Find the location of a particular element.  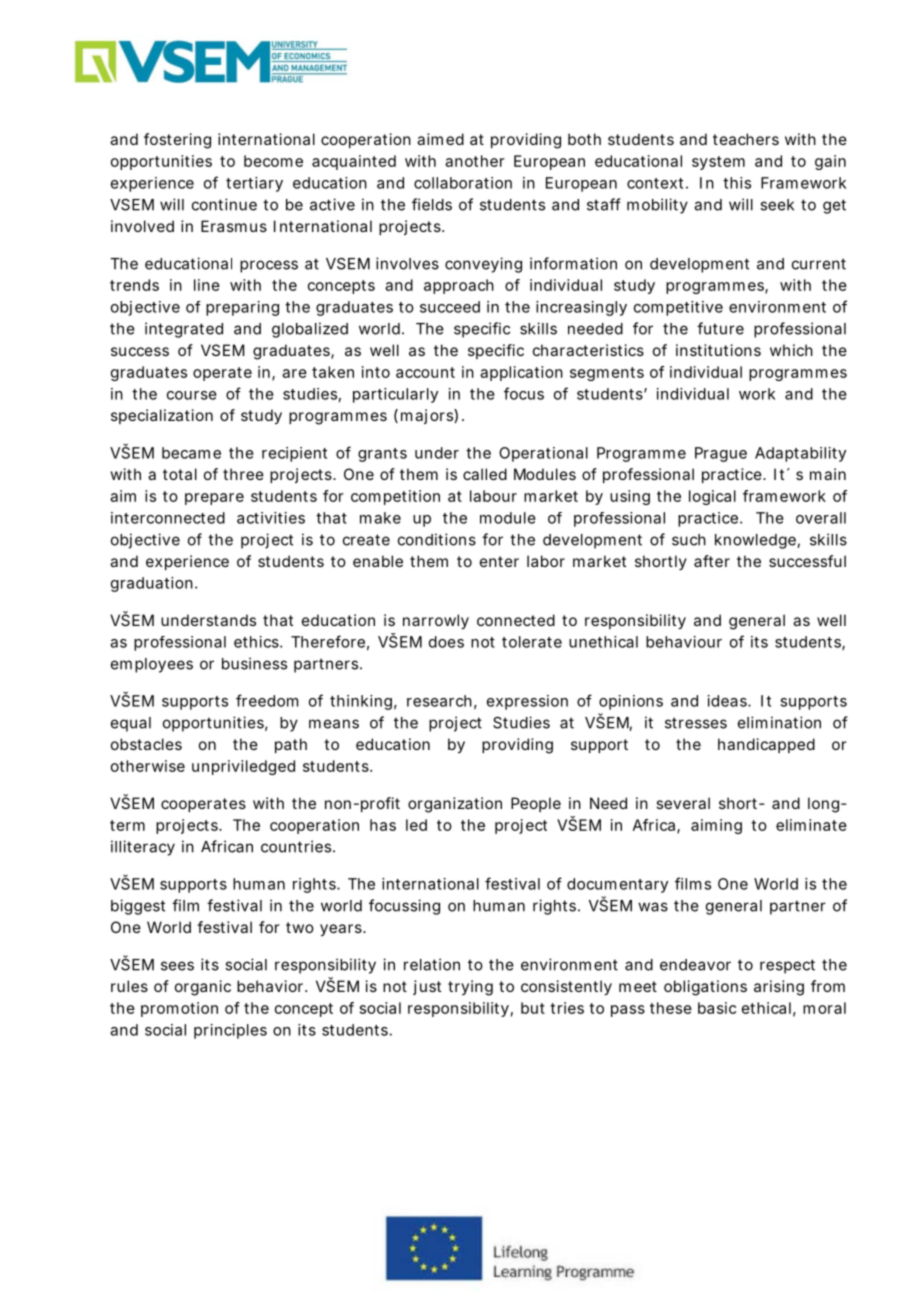

prepare is located at coordinates (214, 499).
